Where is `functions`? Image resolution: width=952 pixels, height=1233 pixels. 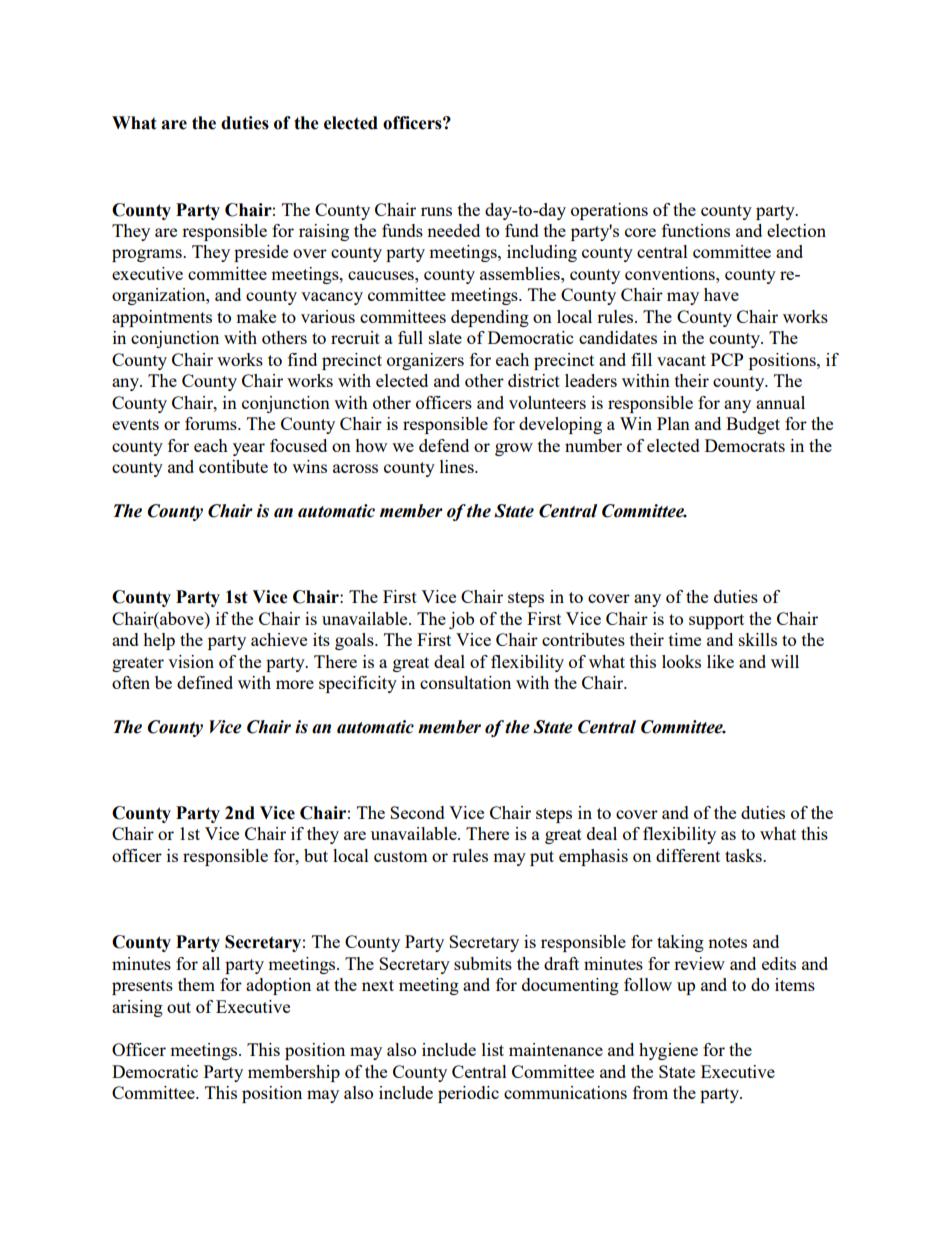
functions is located at coordinates (696, 230).
